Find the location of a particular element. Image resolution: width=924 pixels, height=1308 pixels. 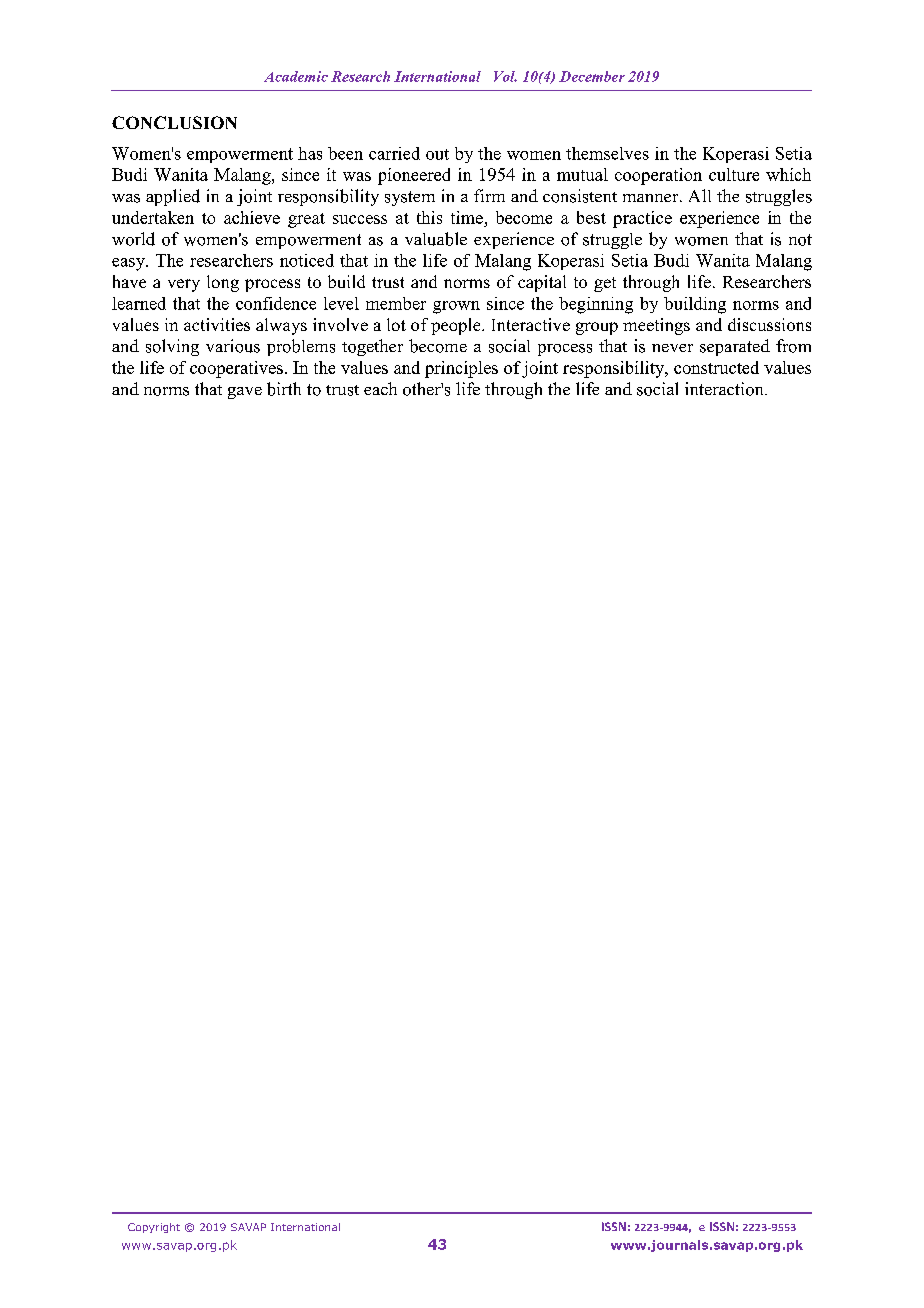

culture is located at coordinates (734, 174).
